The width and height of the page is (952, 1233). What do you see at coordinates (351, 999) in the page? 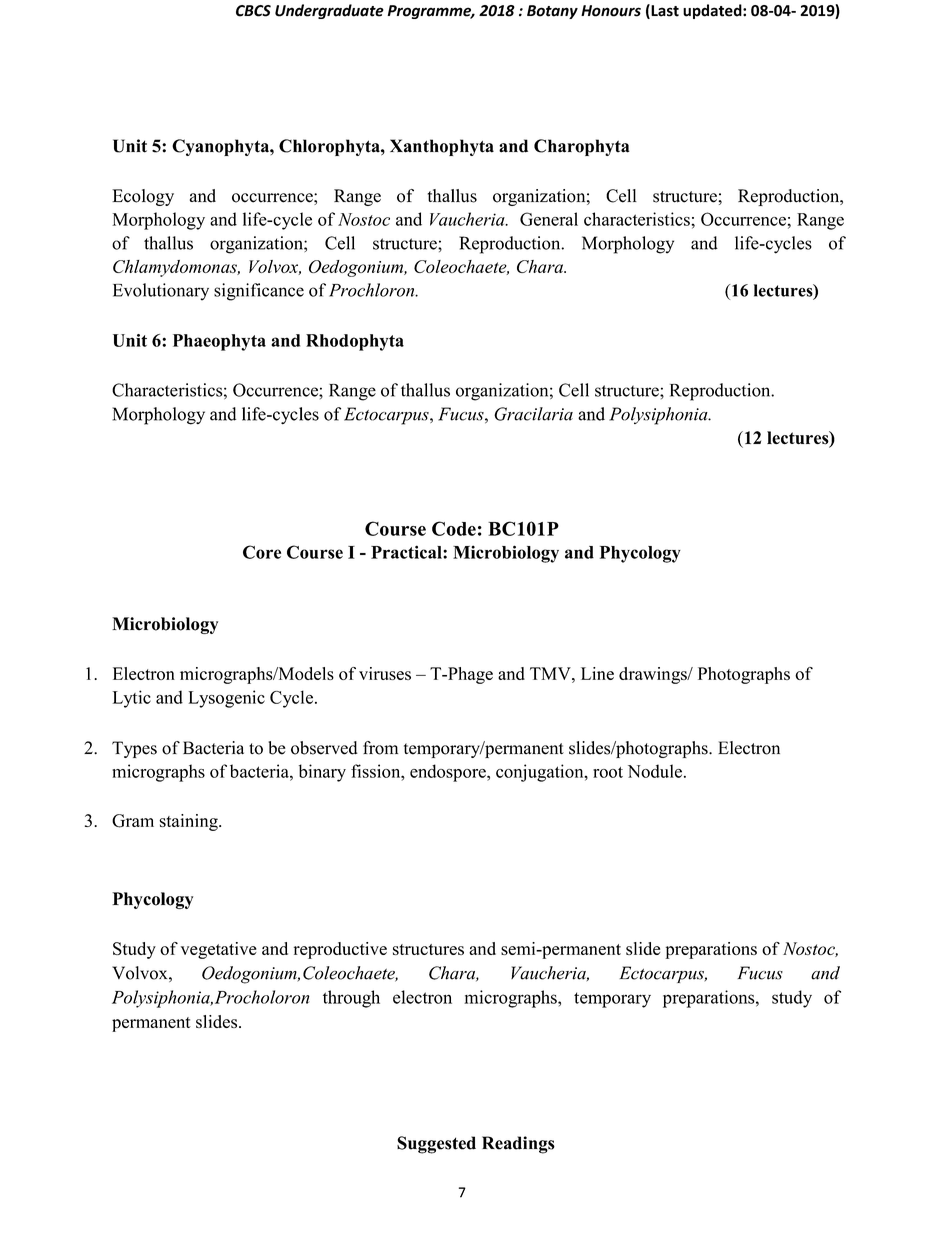
I see `through` at bounding box center [351, 999].
